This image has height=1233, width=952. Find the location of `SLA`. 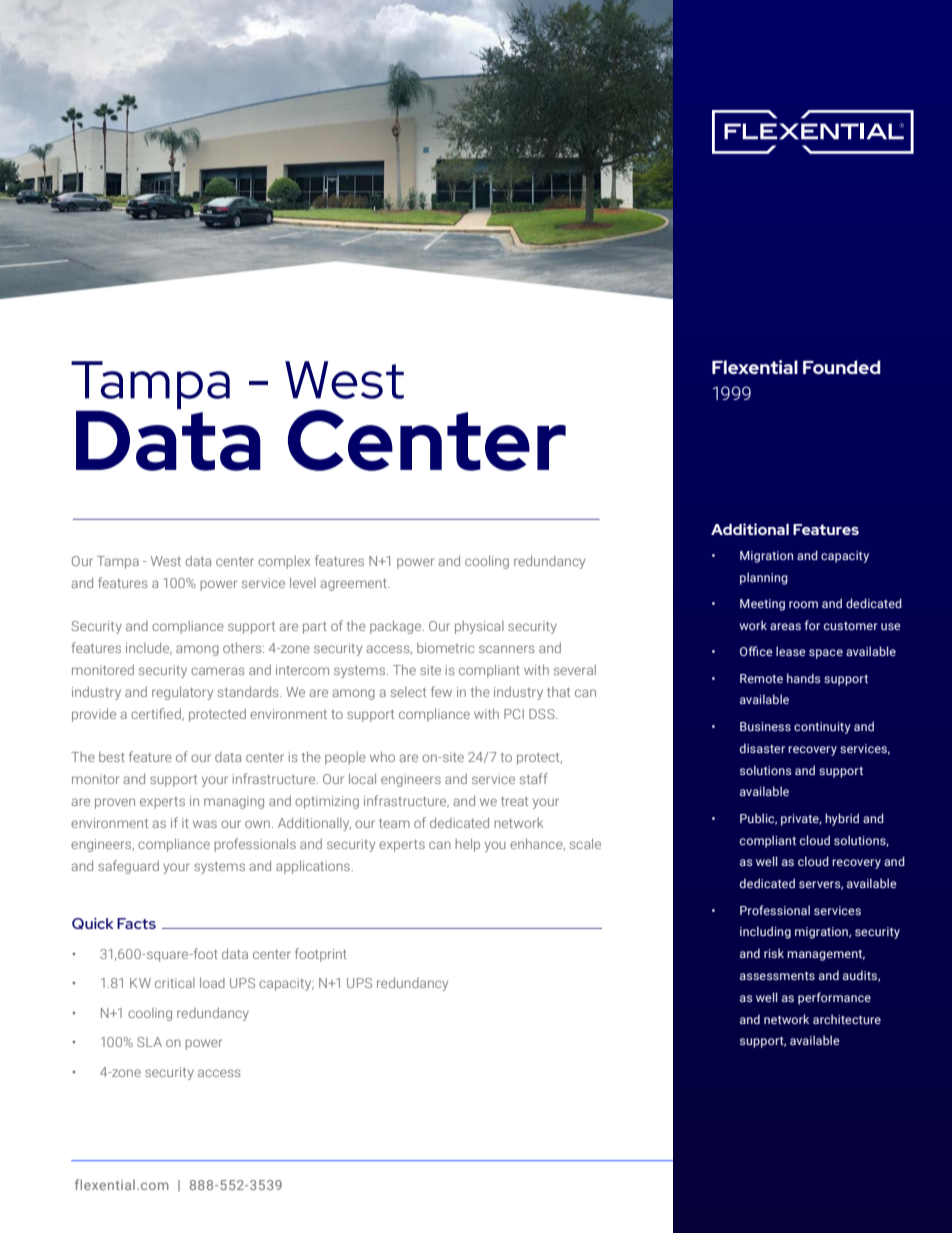

SLA is located at coordinates (149, 1042).
